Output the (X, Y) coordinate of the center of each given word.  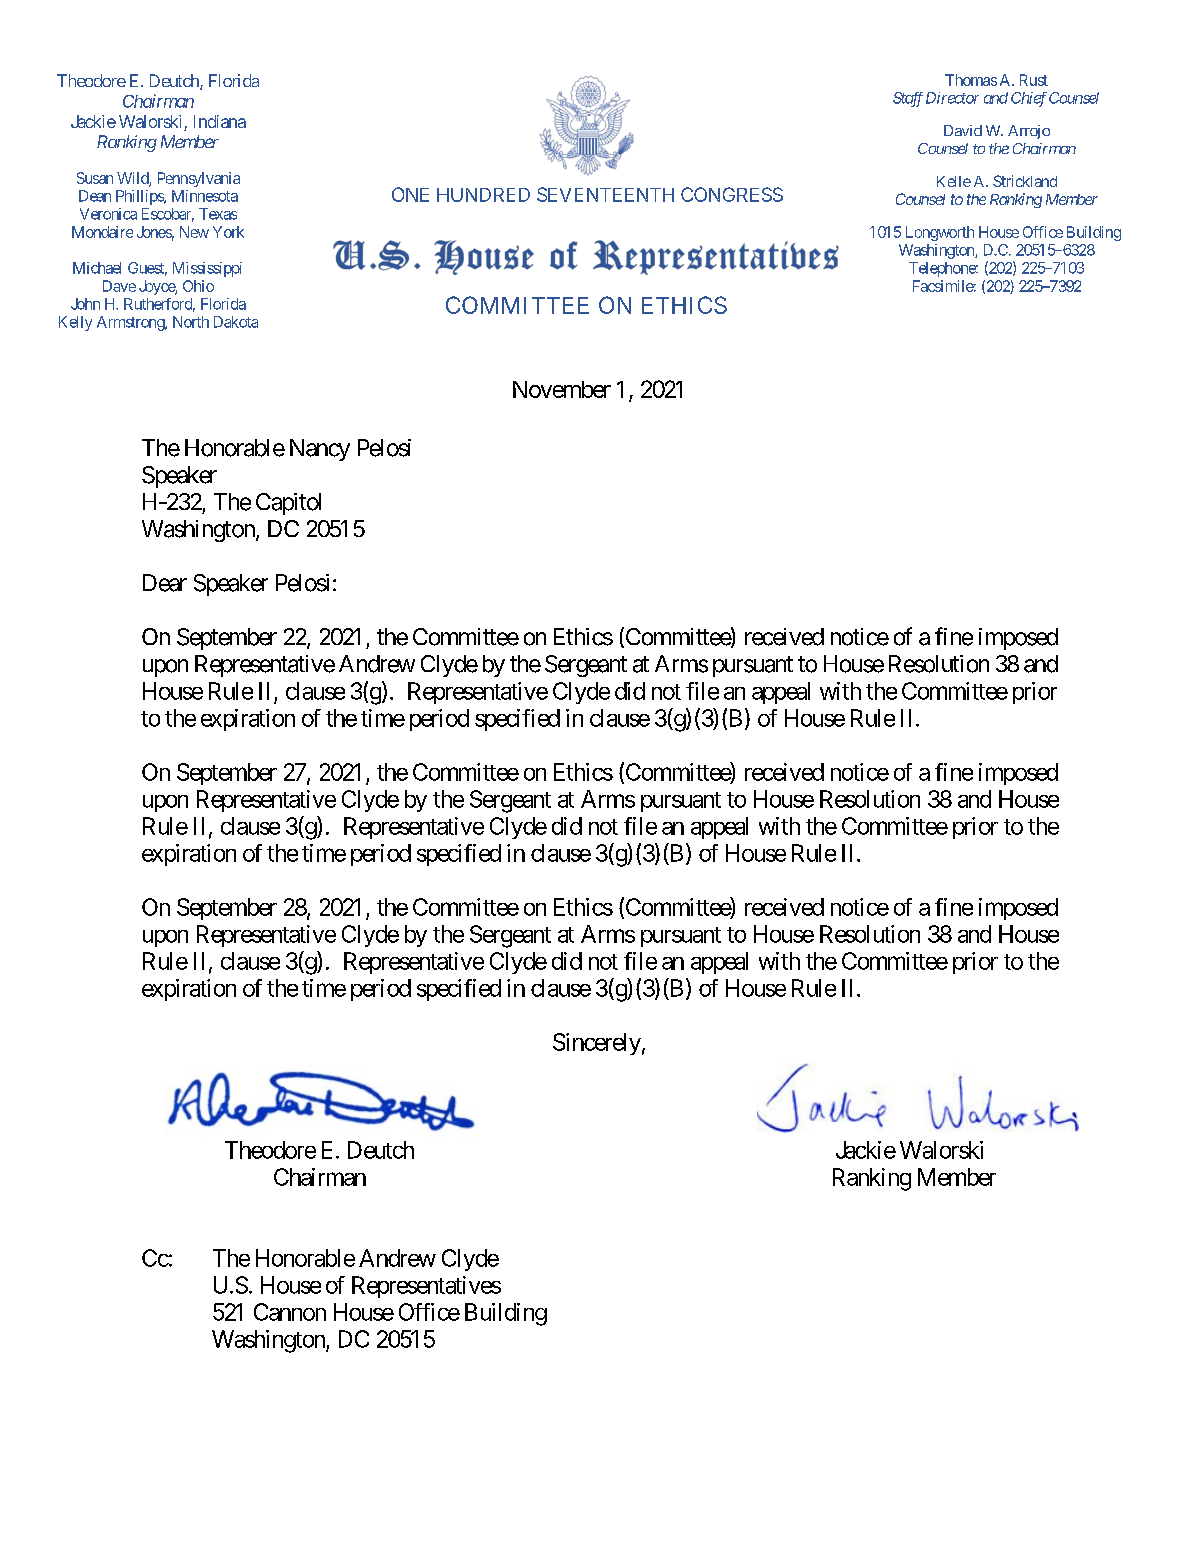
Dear (165, 583)
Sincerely (597, 1044)
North (191, 322)
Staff (908, 99)
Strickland (1025, 181)
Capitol (288, 504)
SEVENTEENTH (605, 194)
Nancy (320, 450)
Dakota (236, 322)
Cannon (290, 1312)
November (562, 389)
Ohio (198, 286)
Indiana (220, 121)
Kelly (75, 323)
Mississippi (207, 269)
